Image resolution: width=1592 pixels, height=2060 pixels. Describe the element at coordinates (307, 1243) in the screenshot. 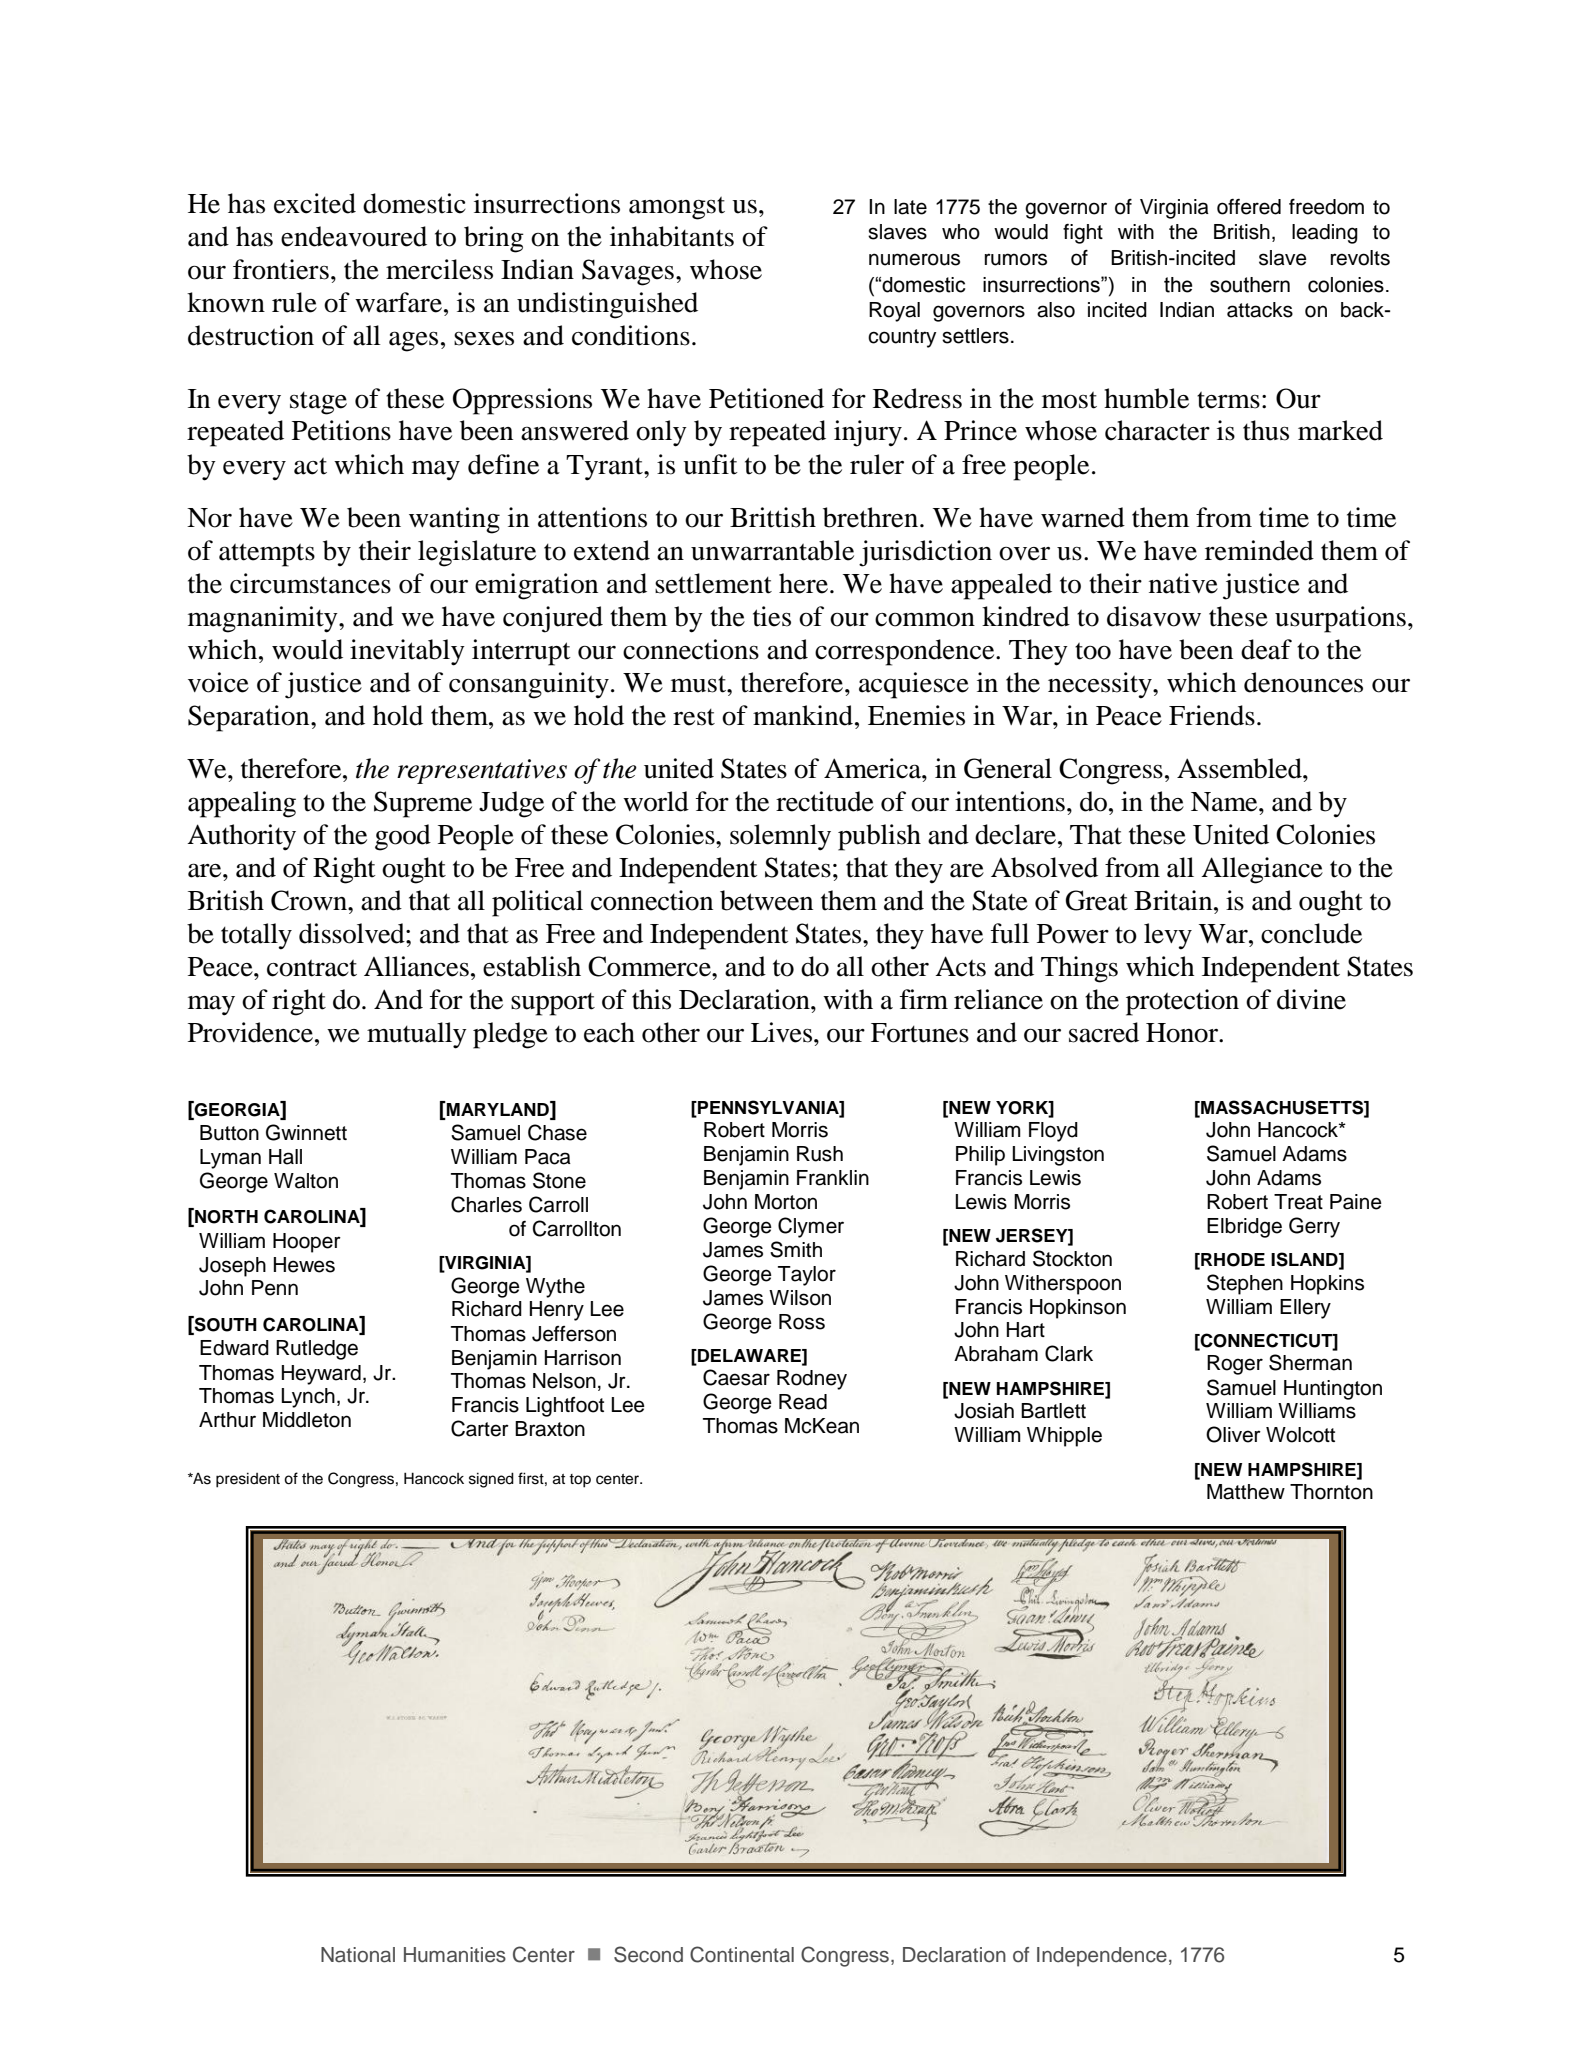

I see `Hooper` at that location.
